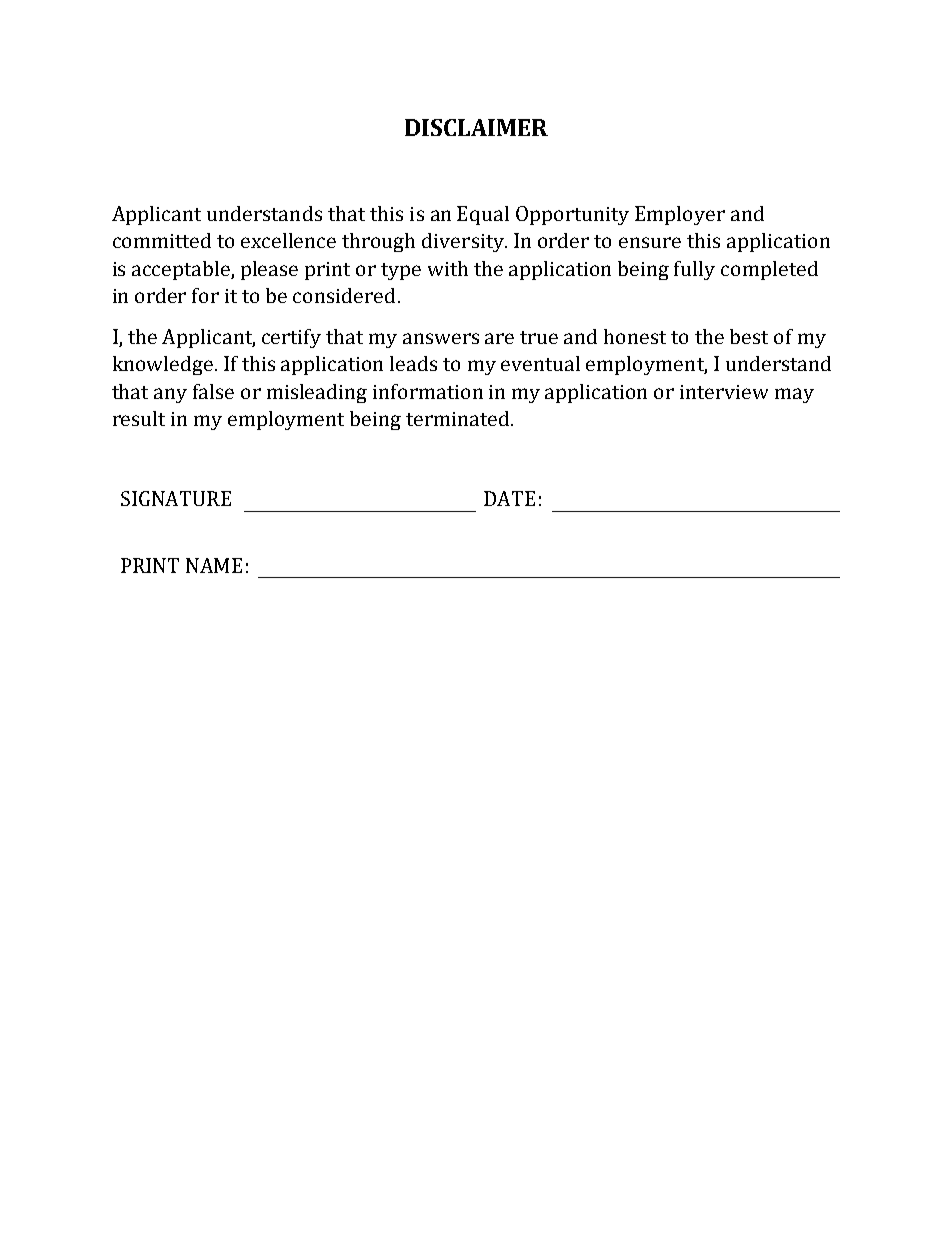 The height and width of the page is (1233, 952). Describe the element at coordinates (459, 418) in the page. I see `terminated` at that location.
